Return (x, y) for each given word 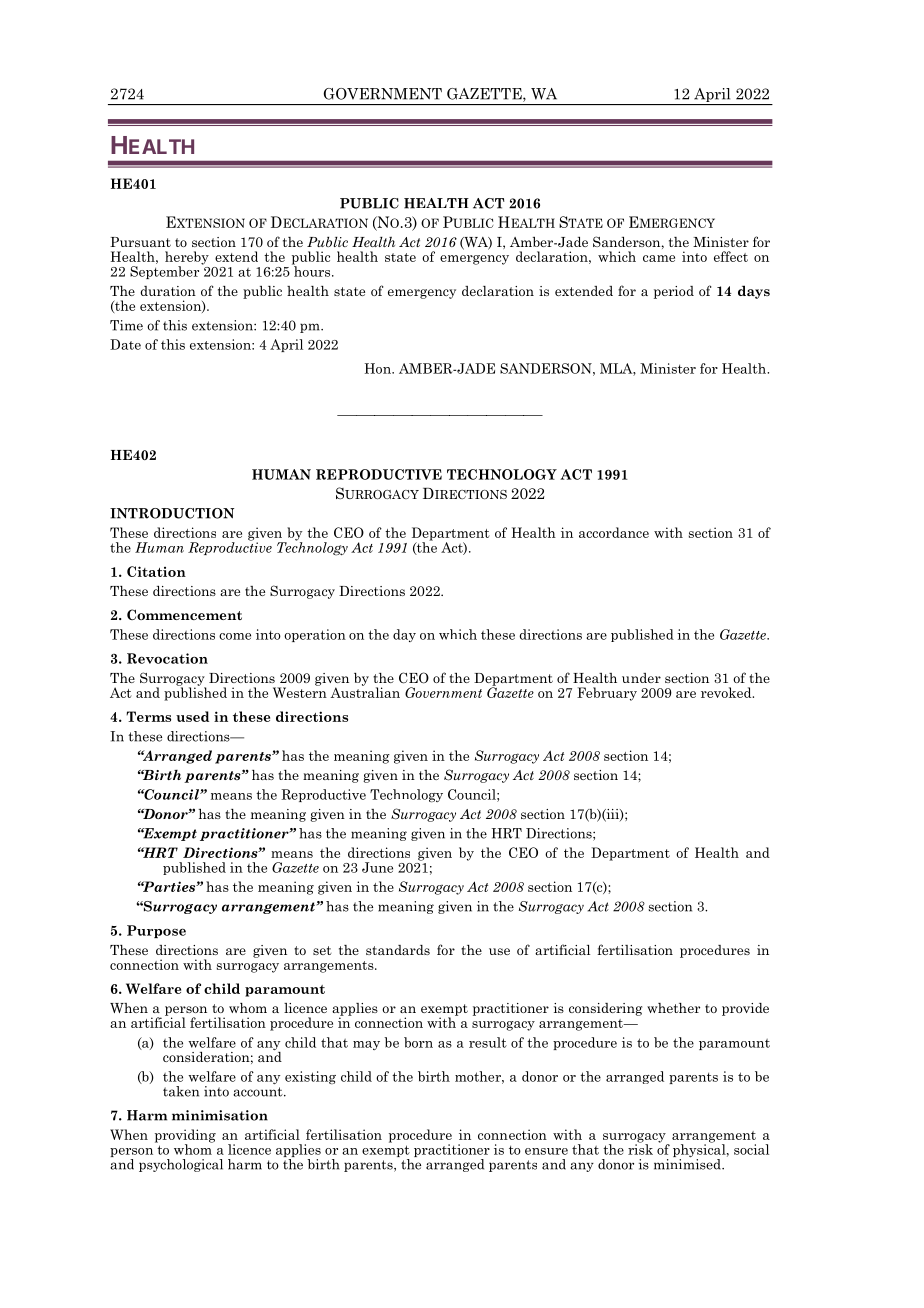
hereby (187, 259)
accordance (614, 532)
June (377, 867)
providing (185, 1137)
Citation (156, 571)
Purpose (156, 931)
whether (673, 1008)
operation (315, 635)
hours (312, 270)
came (659, 258)
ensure (546, 1151)
